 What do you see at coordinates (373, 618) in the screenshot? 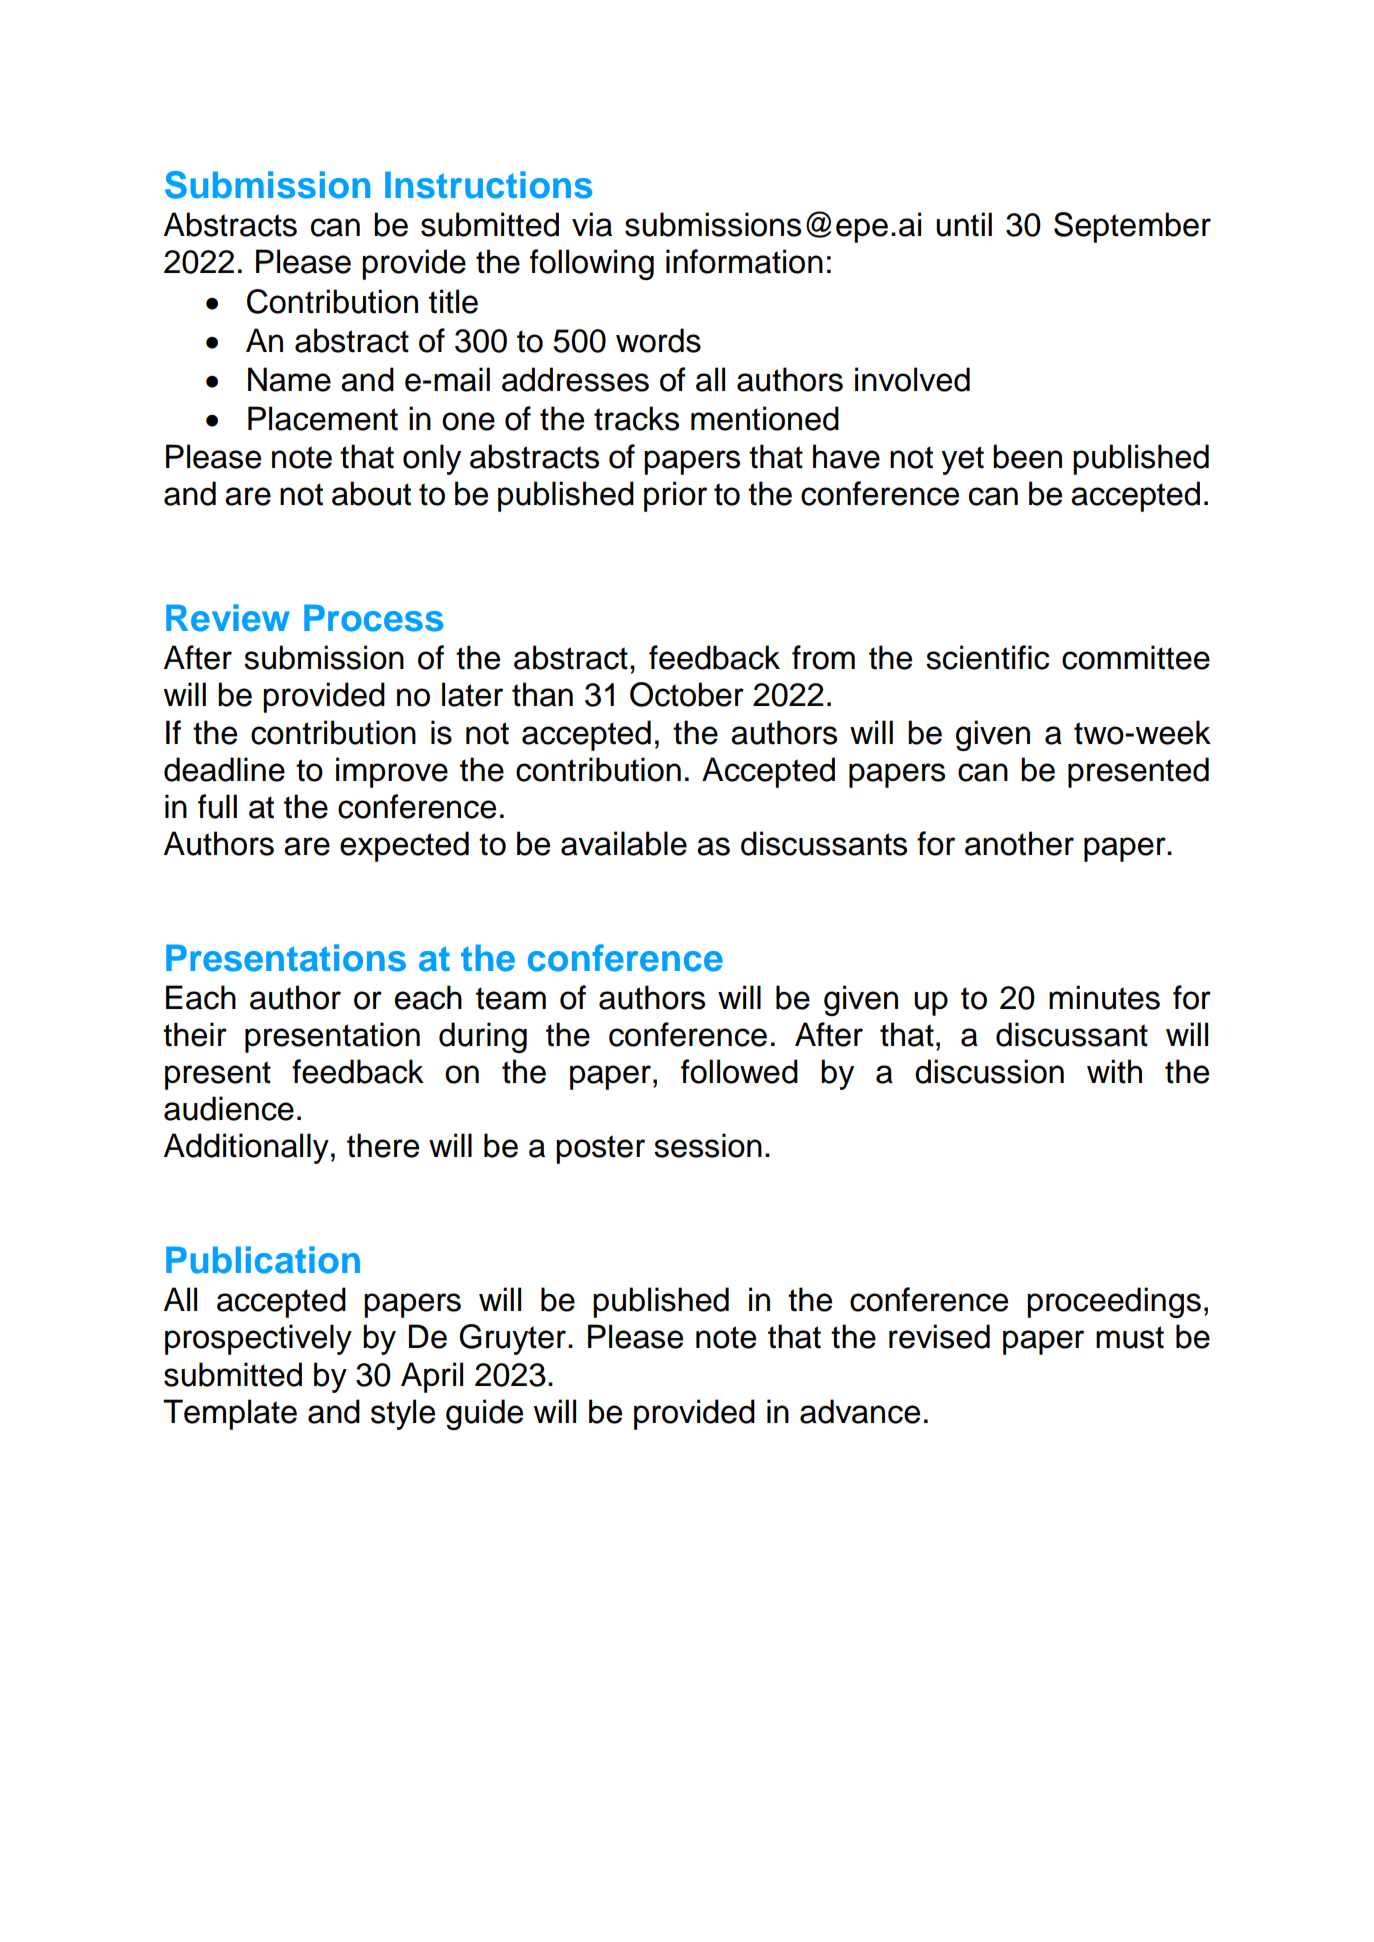
I see `Process` at bounding box center [373, 618].
